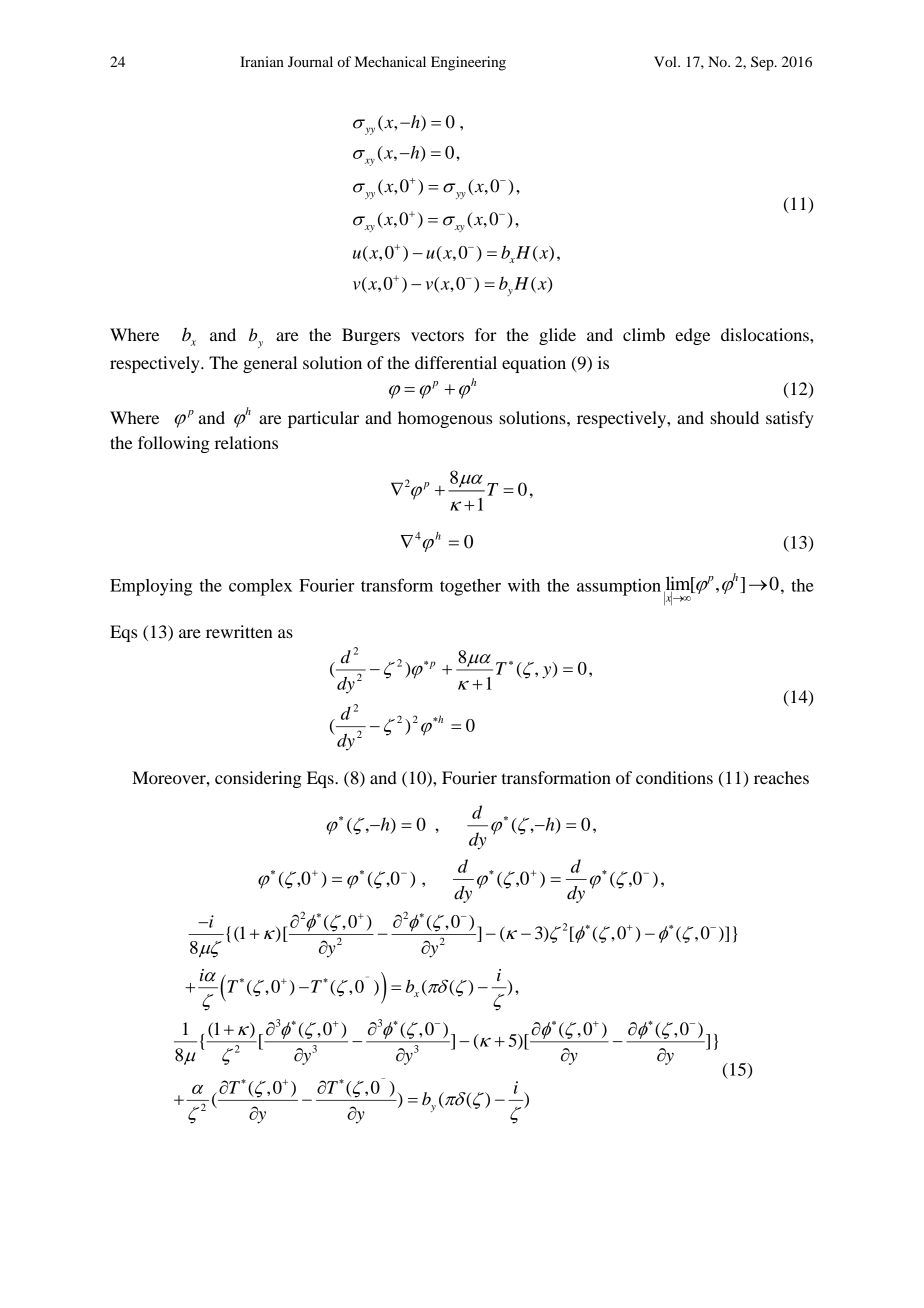 This document has width=924, height=1308. What do you see at coordinates (468, 63) in the document?
I see `Engineering` at bounding box center [468, 63].
